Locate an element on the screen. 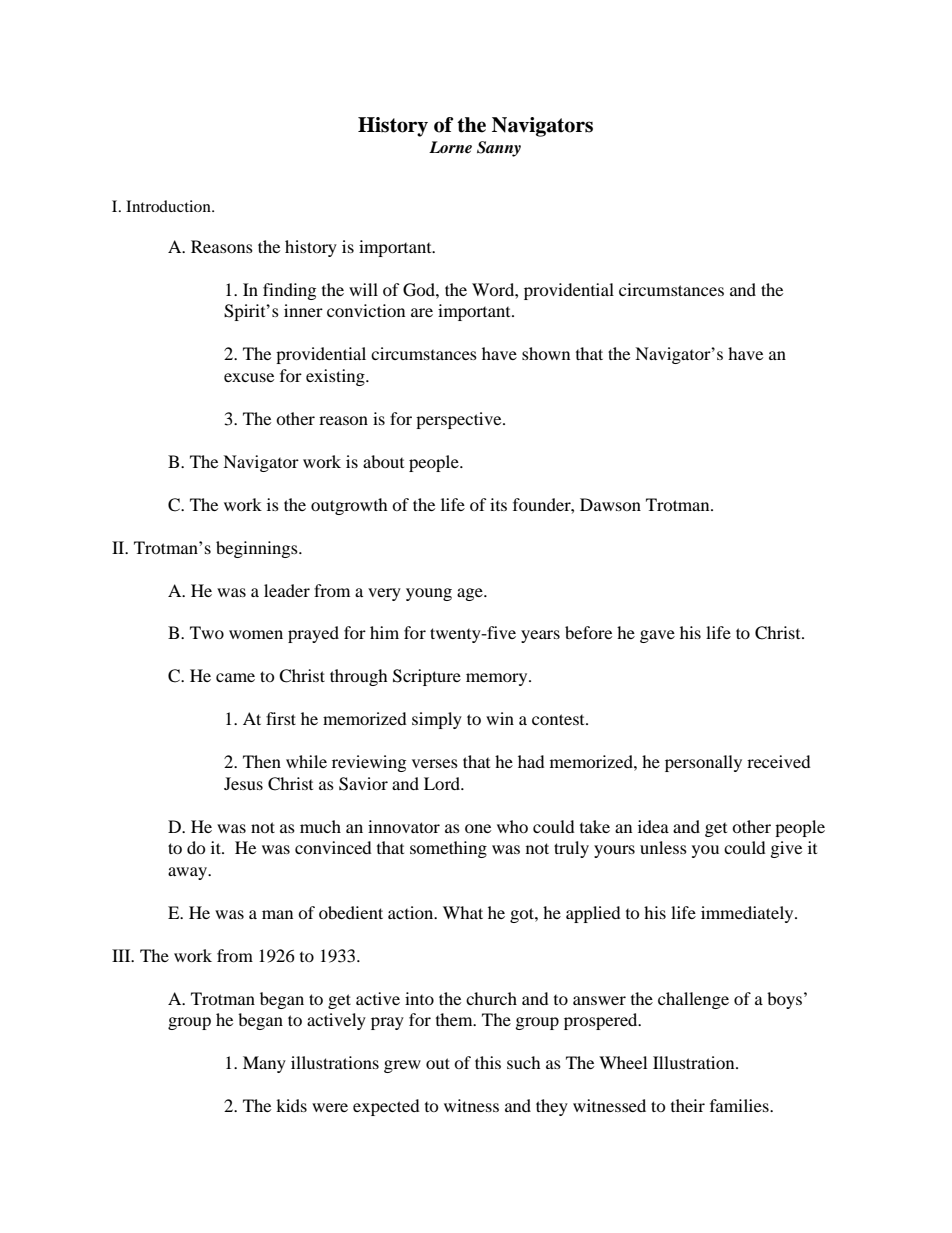 This screenshot has height=1233, width=952. Dawson is located at coordinates (610, 504).
